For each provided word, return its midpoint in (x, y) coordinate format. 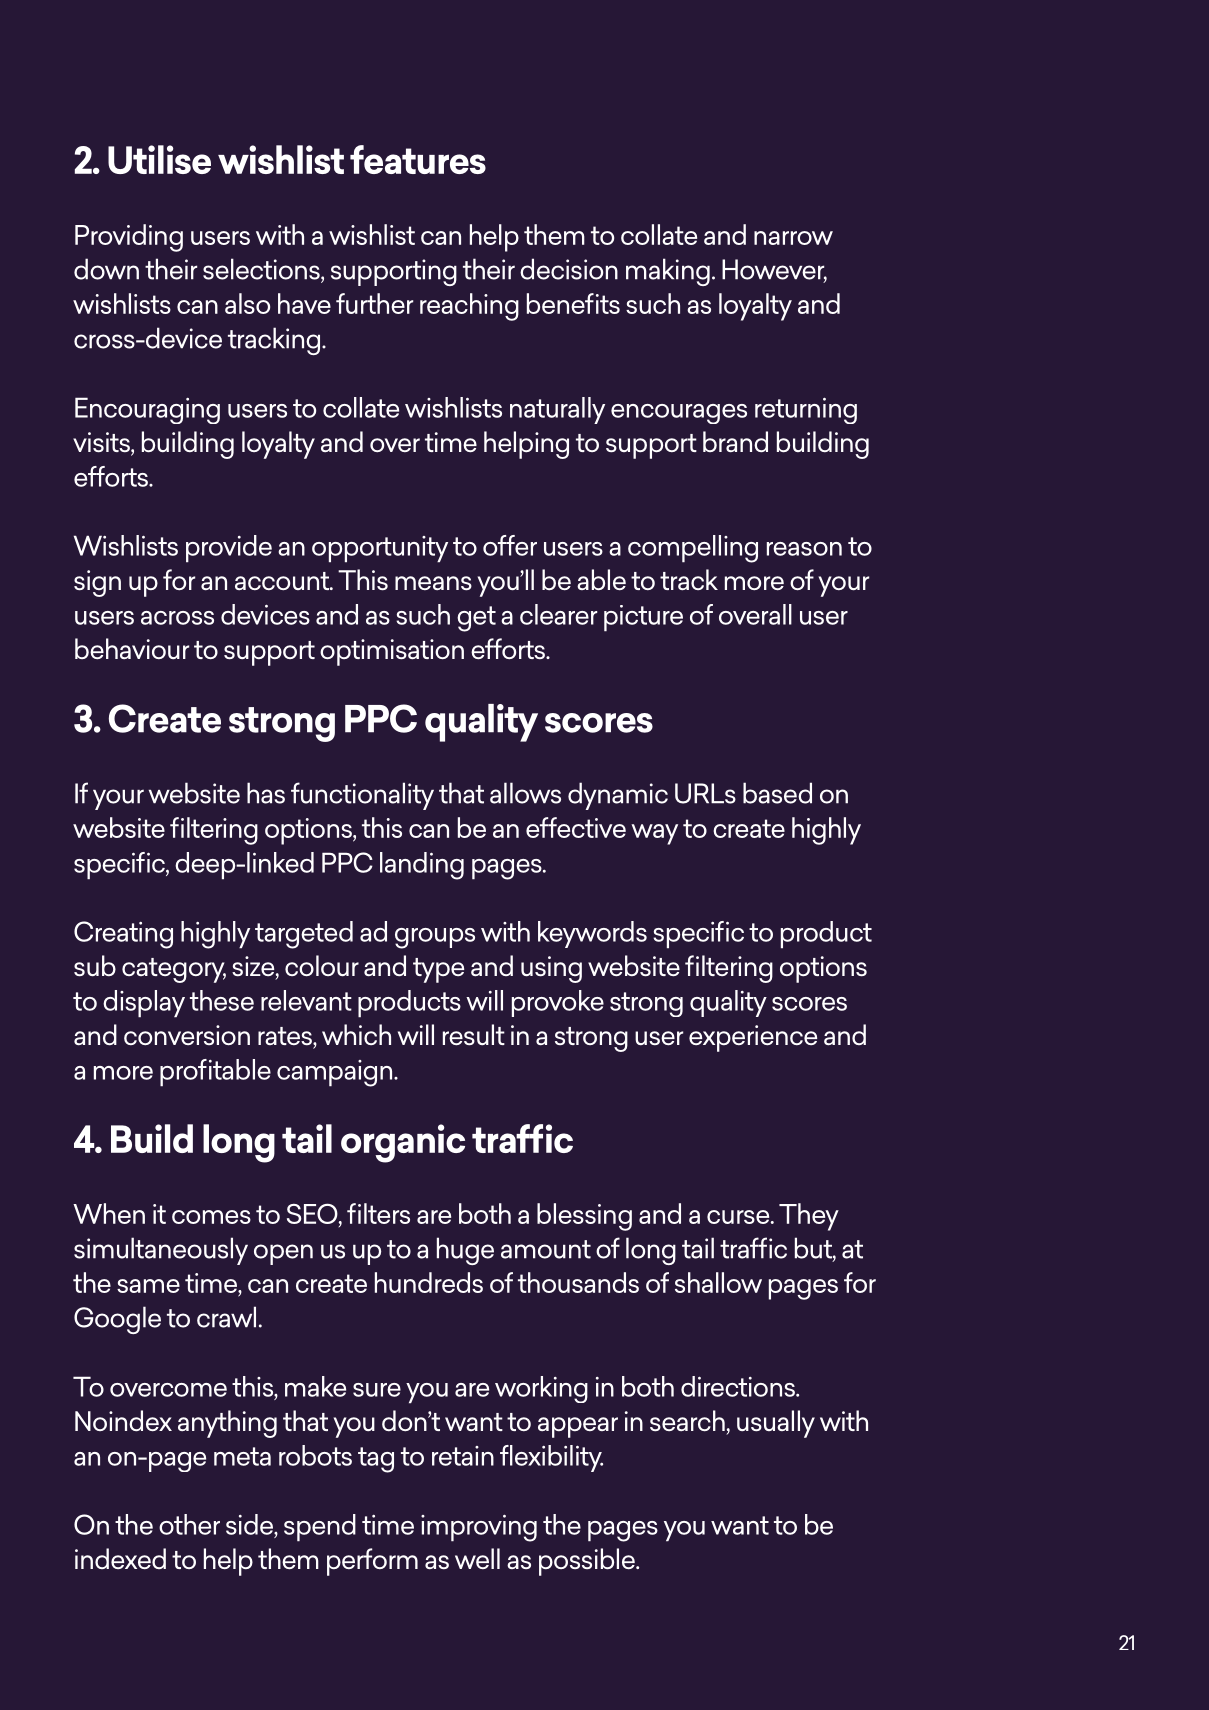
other (189, 1524)
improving (479, 1528)
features (418, 159)
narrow (793, 238)
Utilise (159, 159)
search (687, 1421)
